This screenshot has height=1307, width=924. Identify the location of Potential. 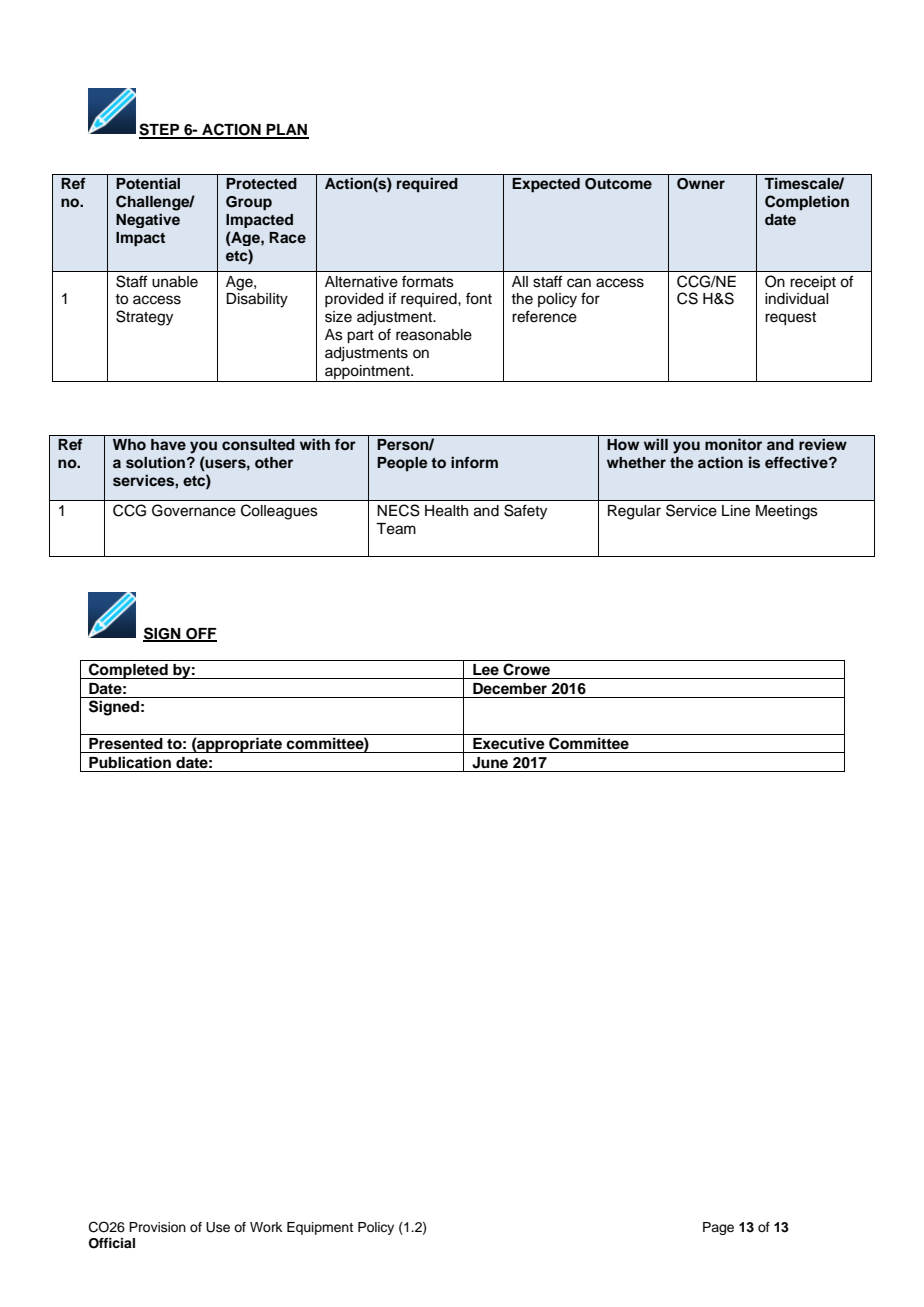
(148, 183).
